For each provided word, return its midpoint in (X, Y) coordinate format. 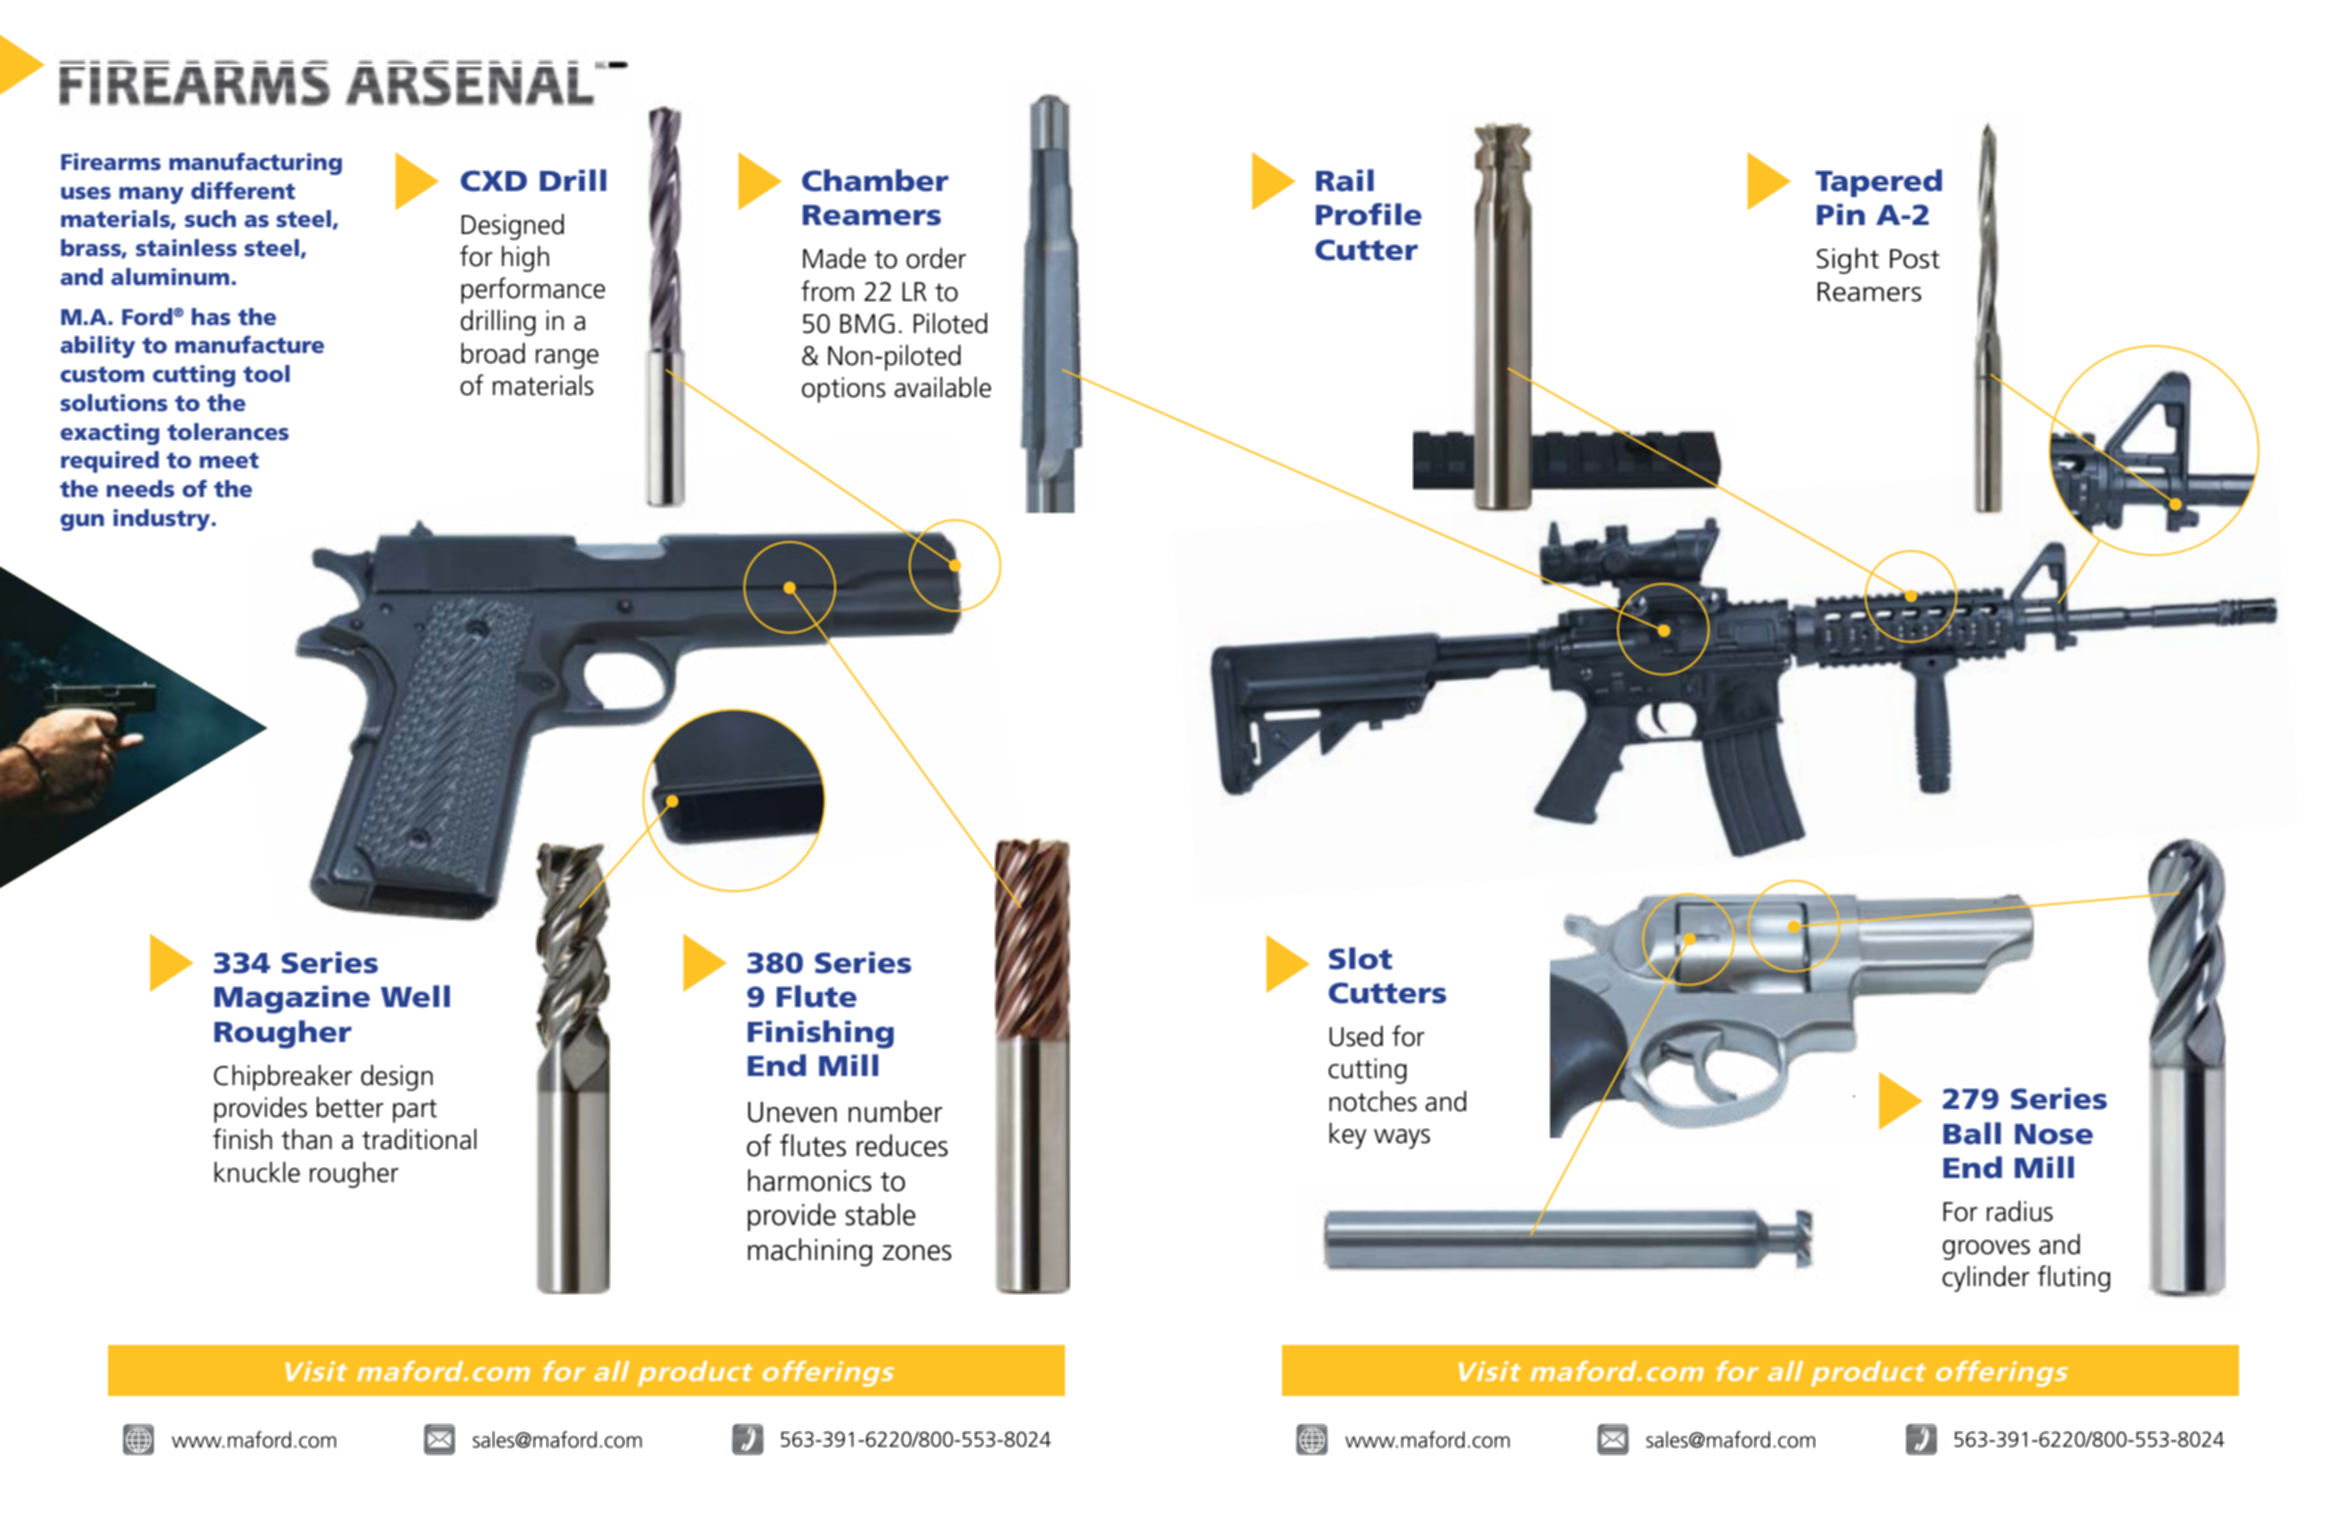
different (243, 191)
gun (82, 522)
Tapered (1878, 183)
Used (1356, 1036)
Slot (1360, 958)
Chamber (875, 180)
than (307, 1139)
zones (917, 1253)
